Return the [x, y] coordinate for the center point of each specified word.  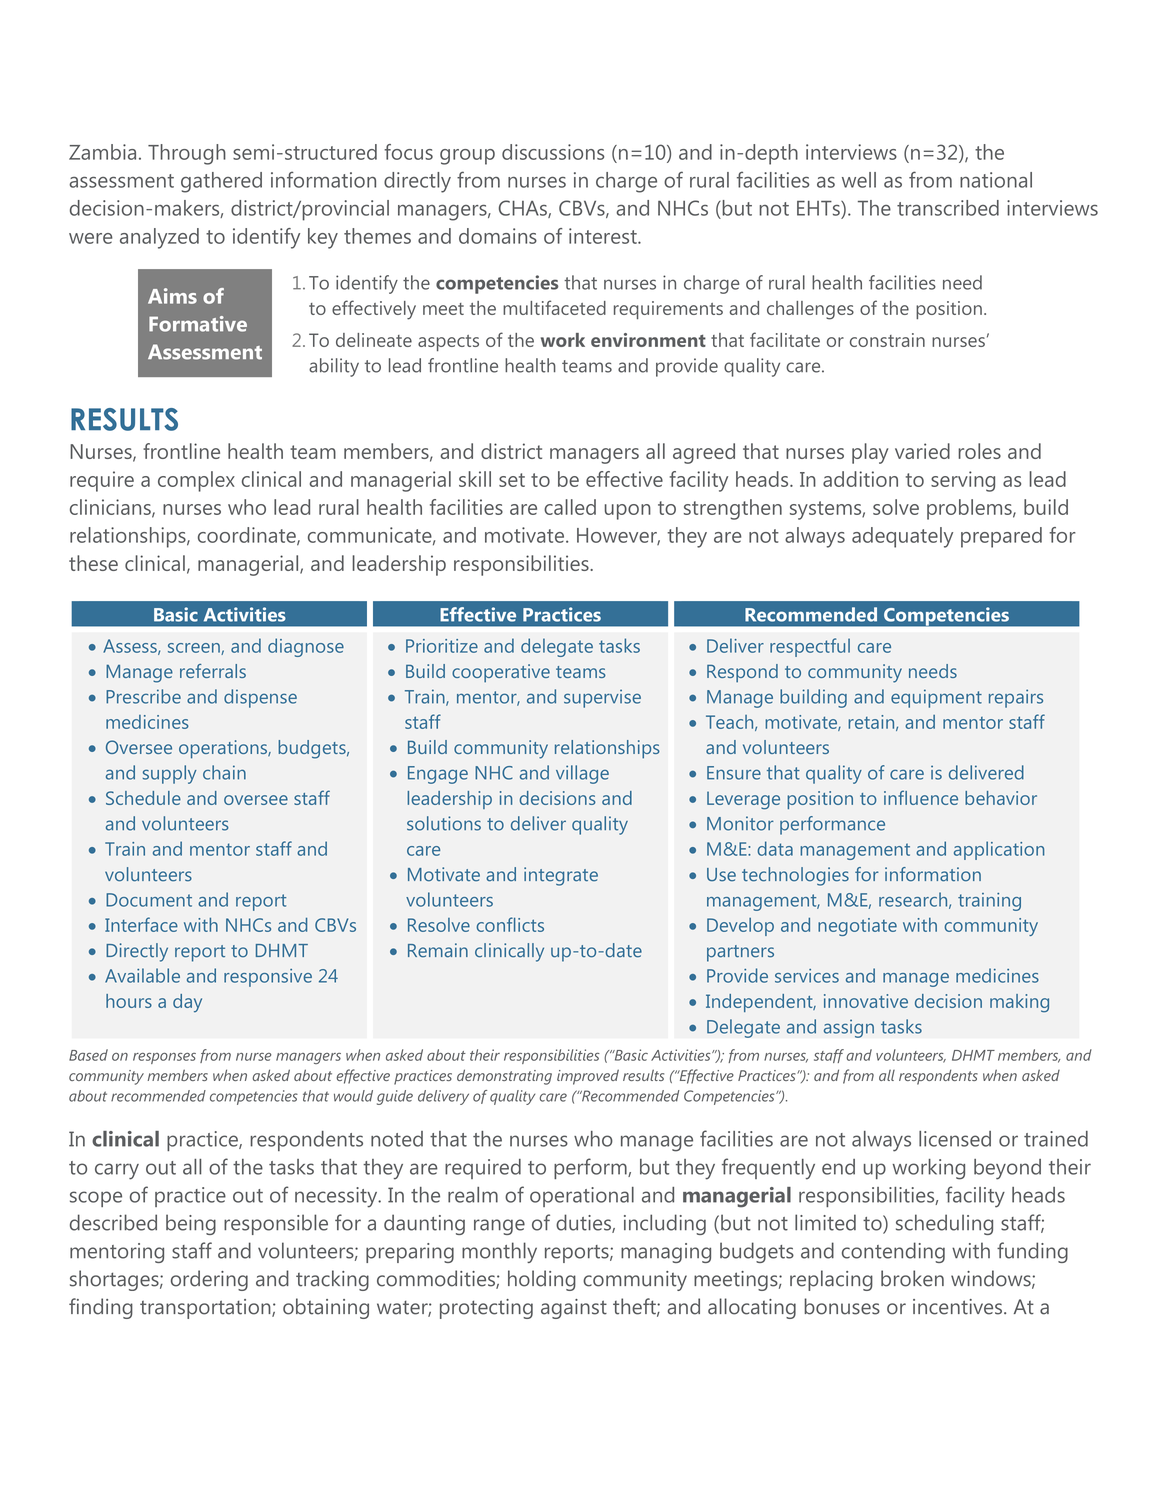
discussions [553, 152]
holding [542, 1280]
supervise [602, 698]
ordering [209, 1280]
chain [224, 772]
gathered [221, 182]
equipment [936, 698]
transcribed [948, 208]
